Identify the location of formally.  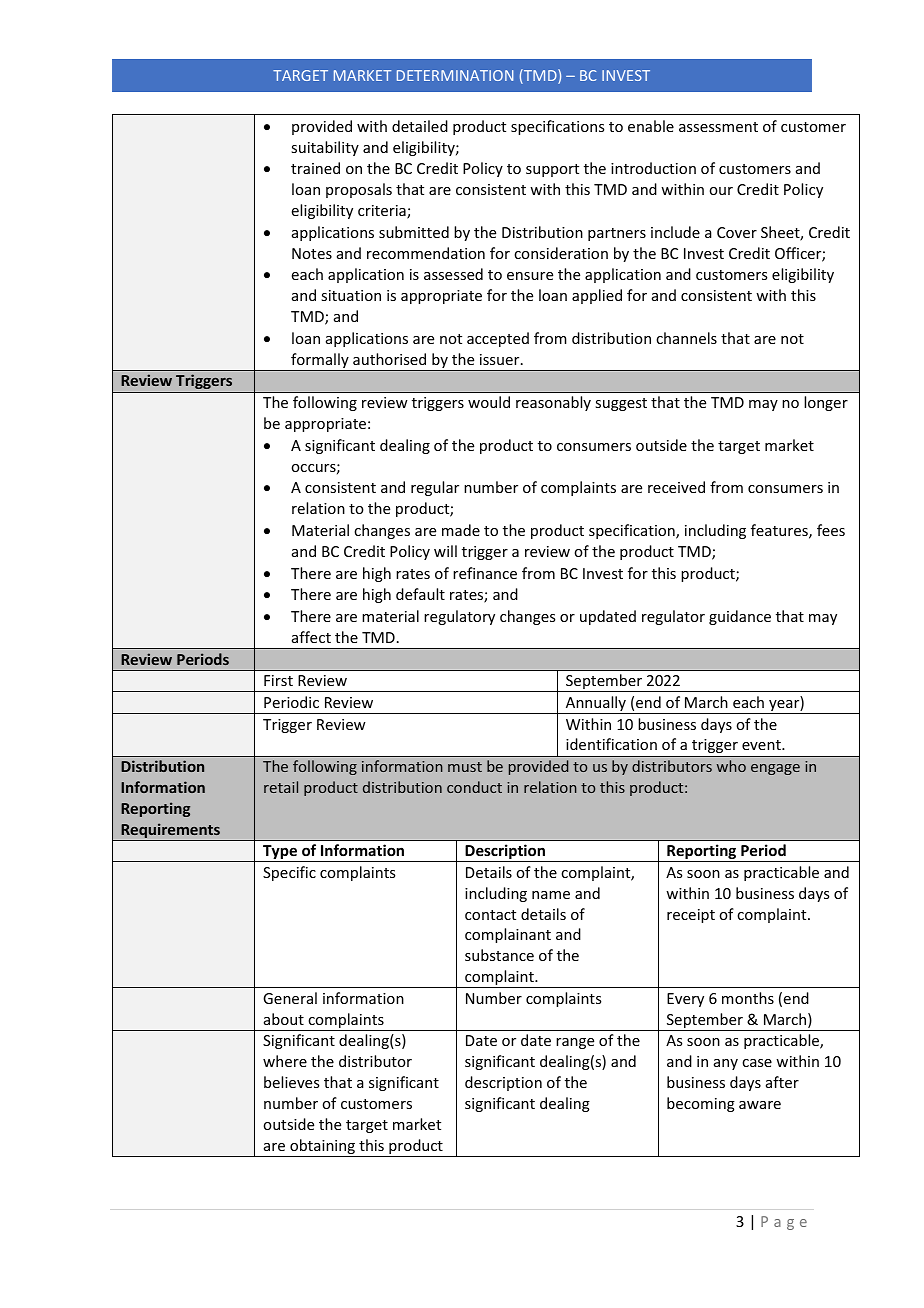
(320, 362).
